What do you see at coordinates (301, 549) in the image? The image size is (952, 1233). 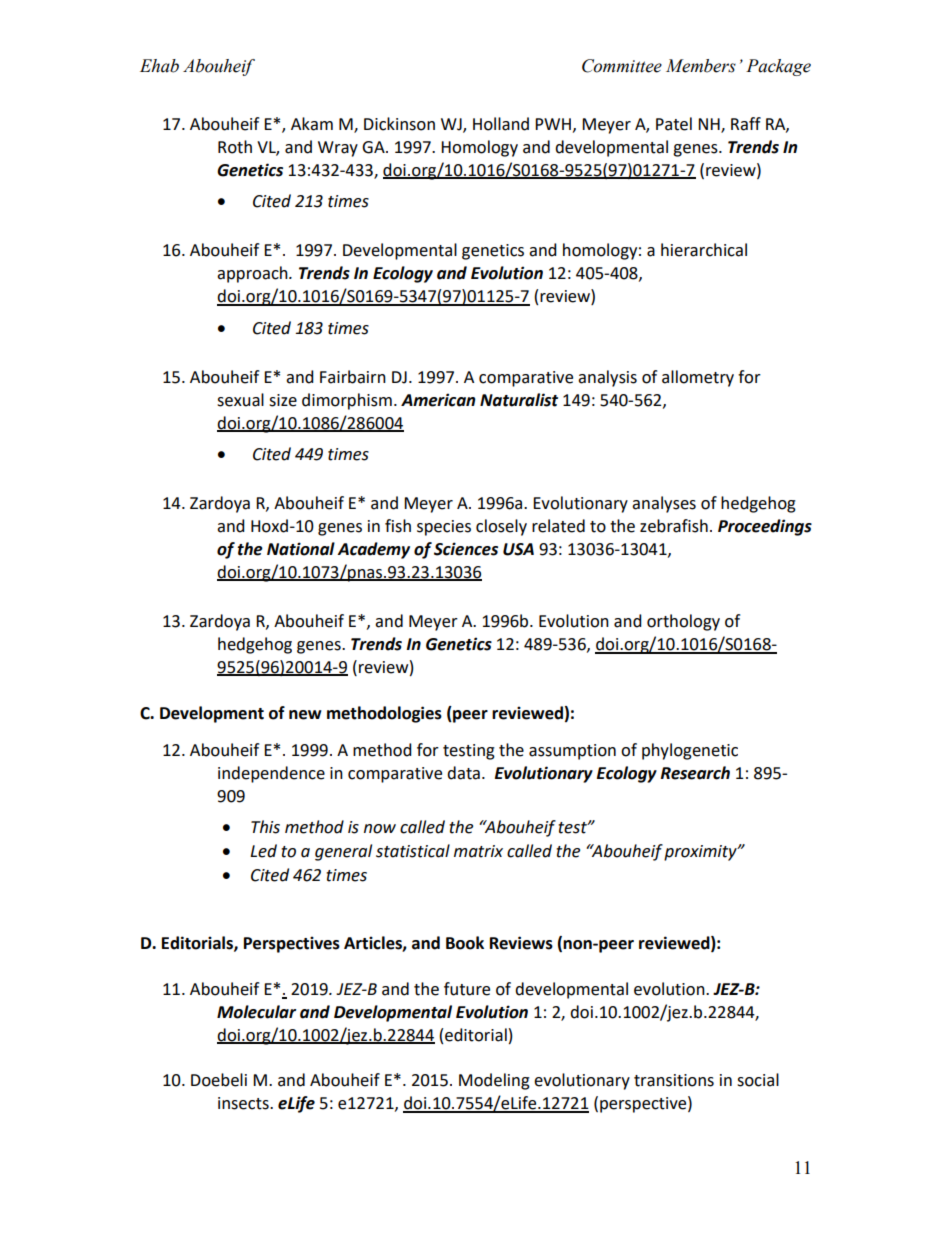 I see `National` at bounding box center [301, 549].
